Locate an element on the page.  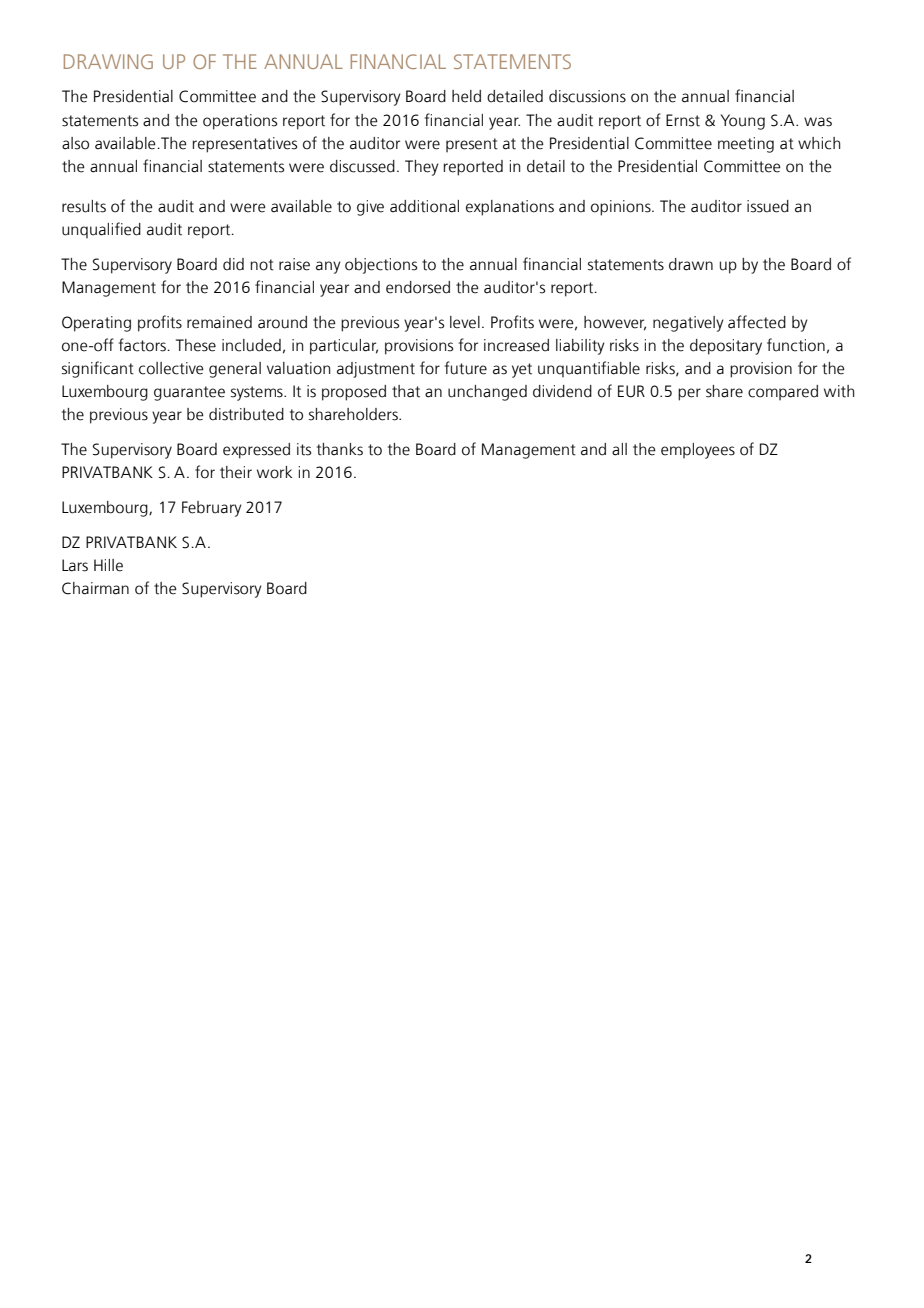
Hille is located at coordinates (108, 565).
